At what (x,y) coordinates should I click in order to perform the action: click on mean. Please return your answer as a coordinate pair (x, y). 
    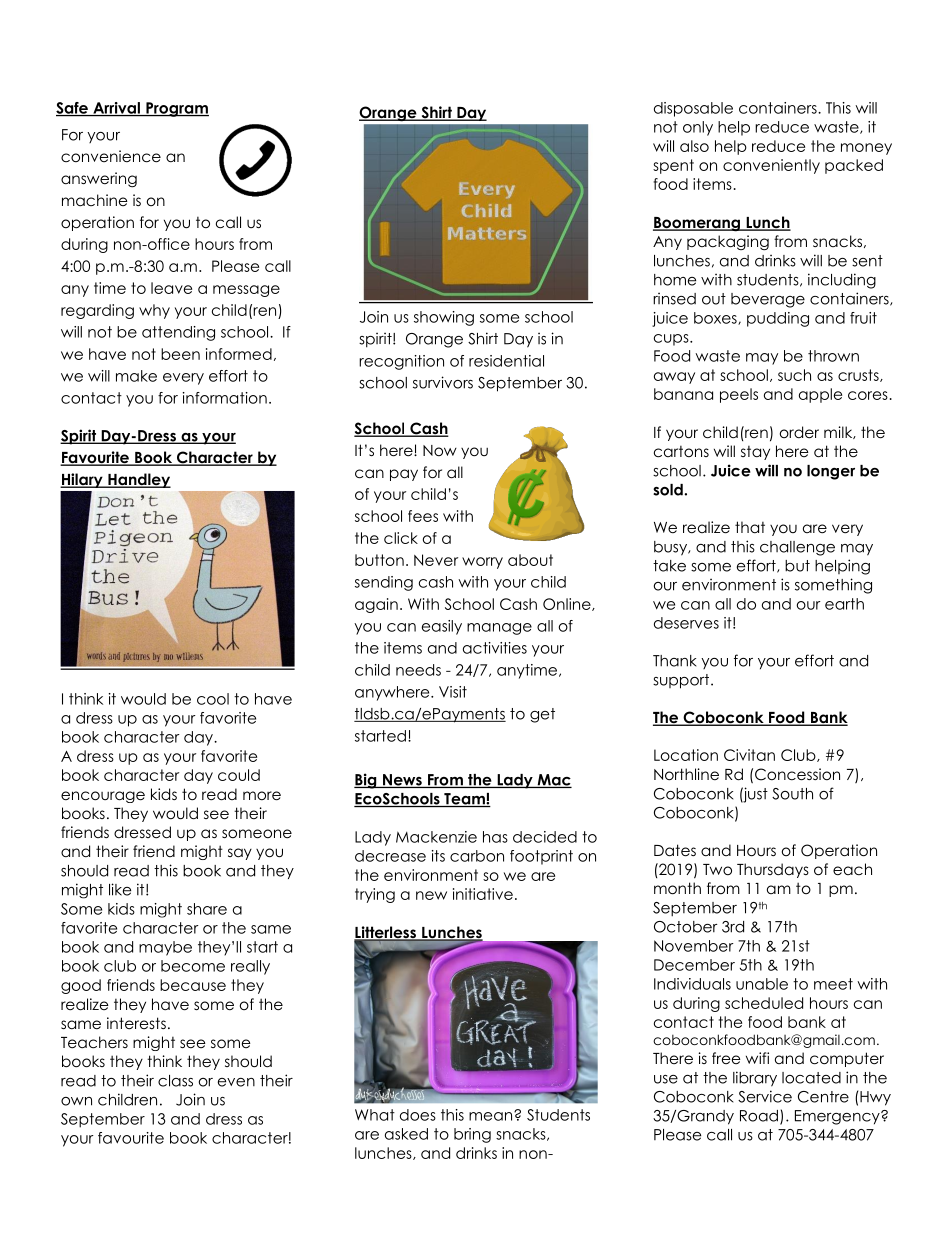
    Looking at the image, I should click on (492, 1116).
